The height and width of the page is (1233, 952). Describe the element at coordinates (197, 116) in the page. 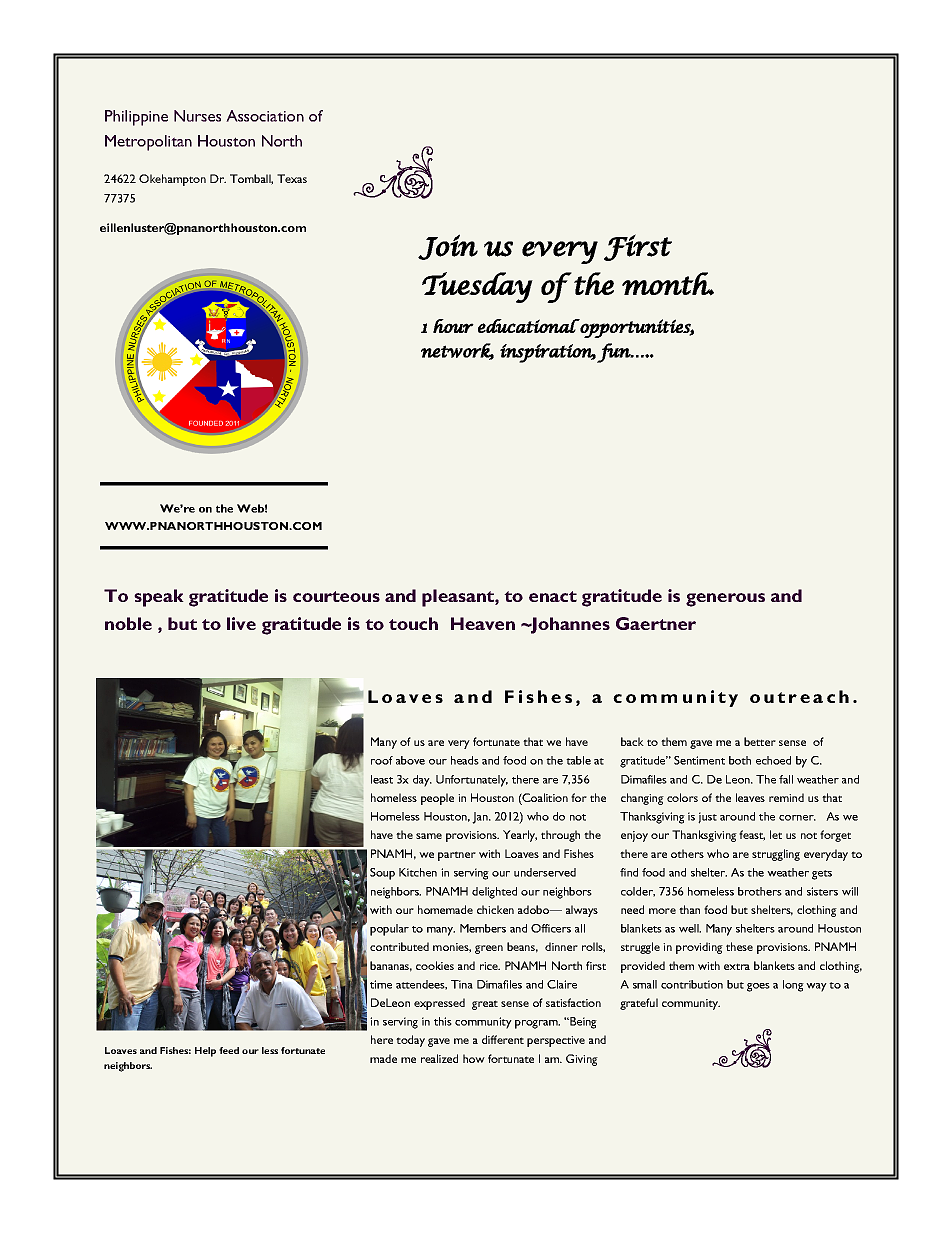

I see `Nurses` at that location.
